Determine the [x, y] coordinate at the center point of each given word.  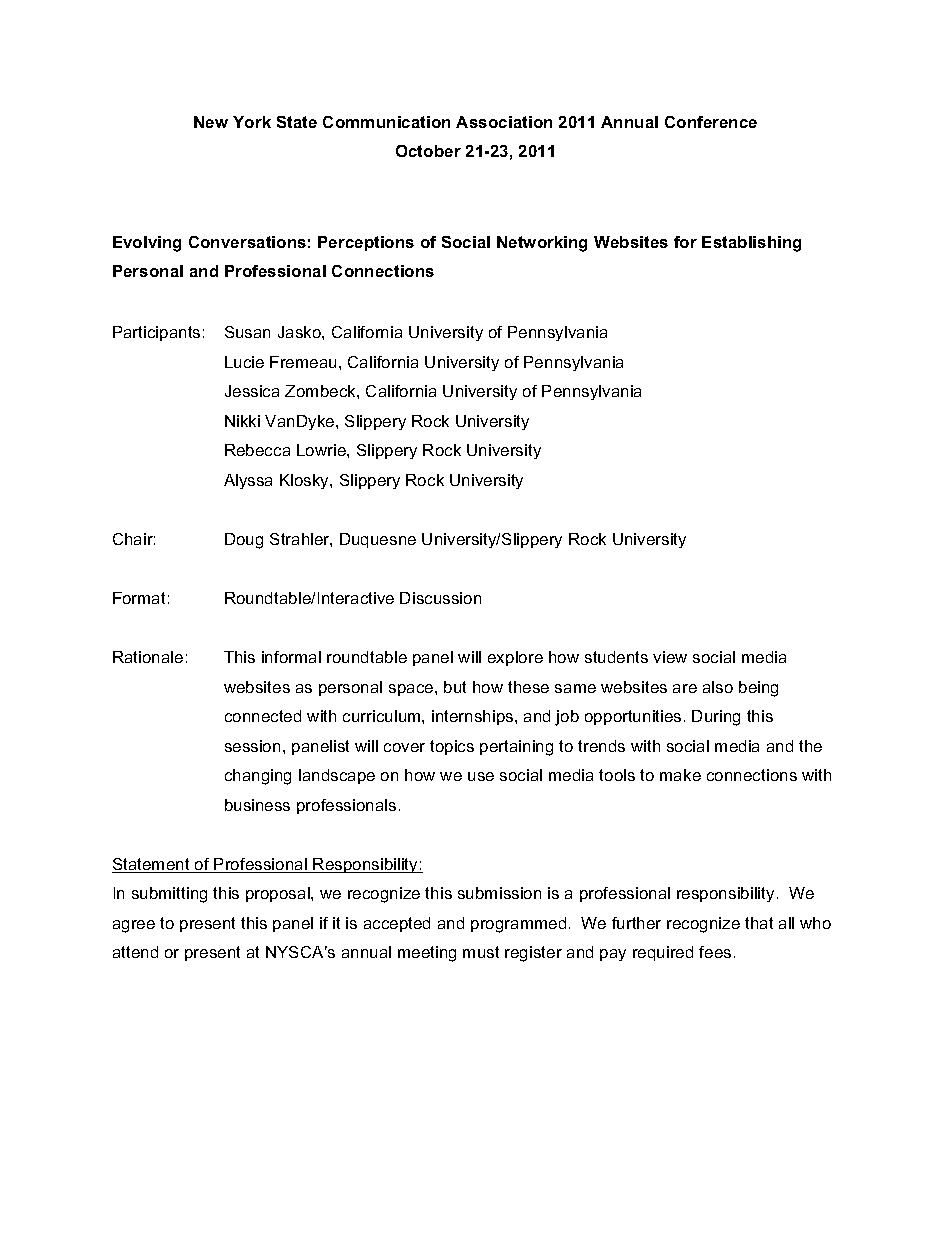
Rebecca [257, 450]
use [481, 776]
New [211, 122]
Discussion [440, 598]
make [680, 775]
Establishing [751, 244]
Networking [542, 244]
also [718, 687]
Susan [247, 332]
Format [139, 598]
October [428, 151]
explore [515, 658]
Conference [711, 122]
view [670, 657]
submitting [169, 895]
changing [258, 777]
